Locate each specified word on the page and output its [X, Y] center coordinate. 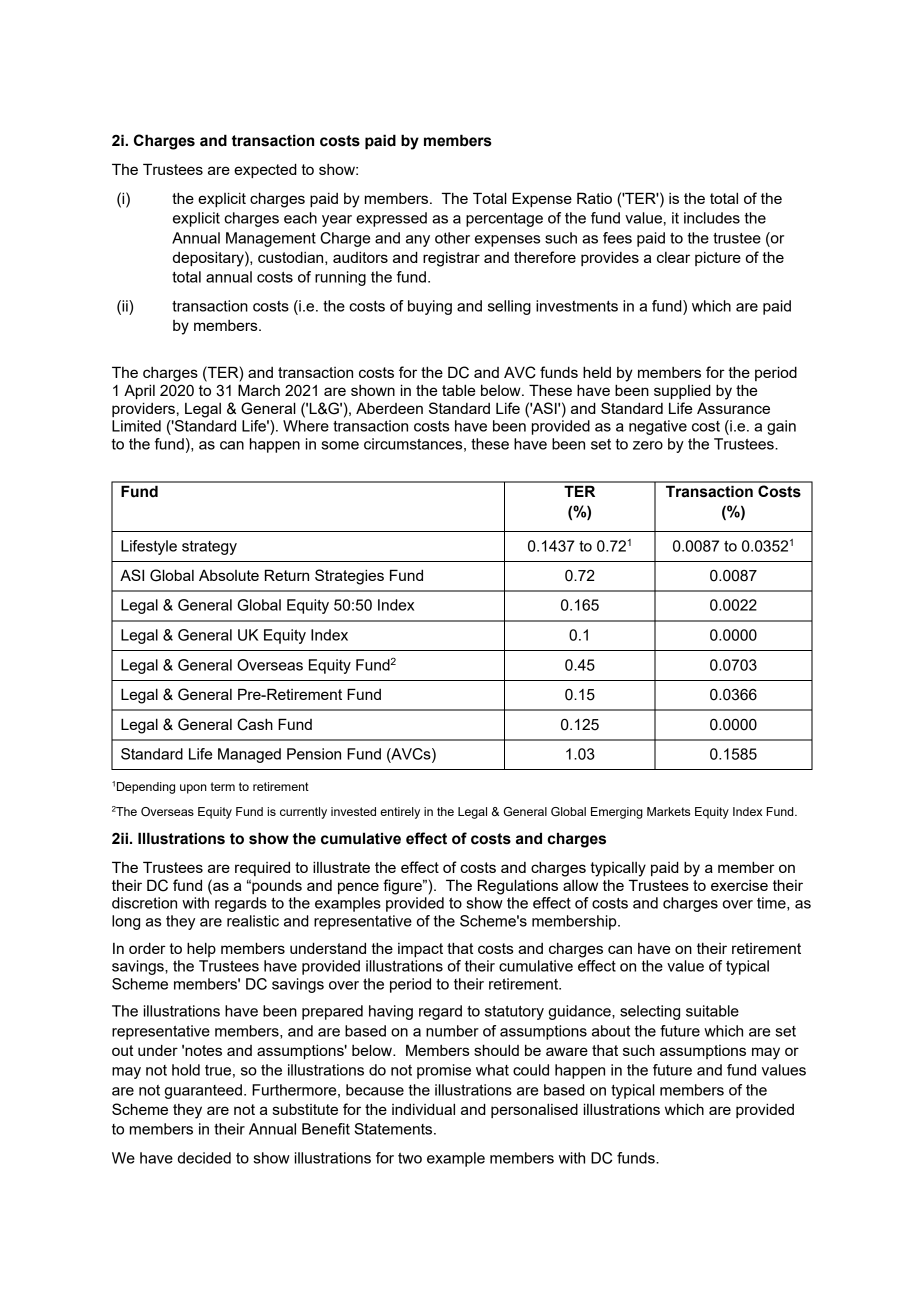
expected [265, 170]
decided [204, 1158]
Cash [255, 724]
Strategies [349, 577]
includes [712, 218]
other [452, 238]
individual [423, 1109]
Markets [668, 811]
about [611, 1031]
